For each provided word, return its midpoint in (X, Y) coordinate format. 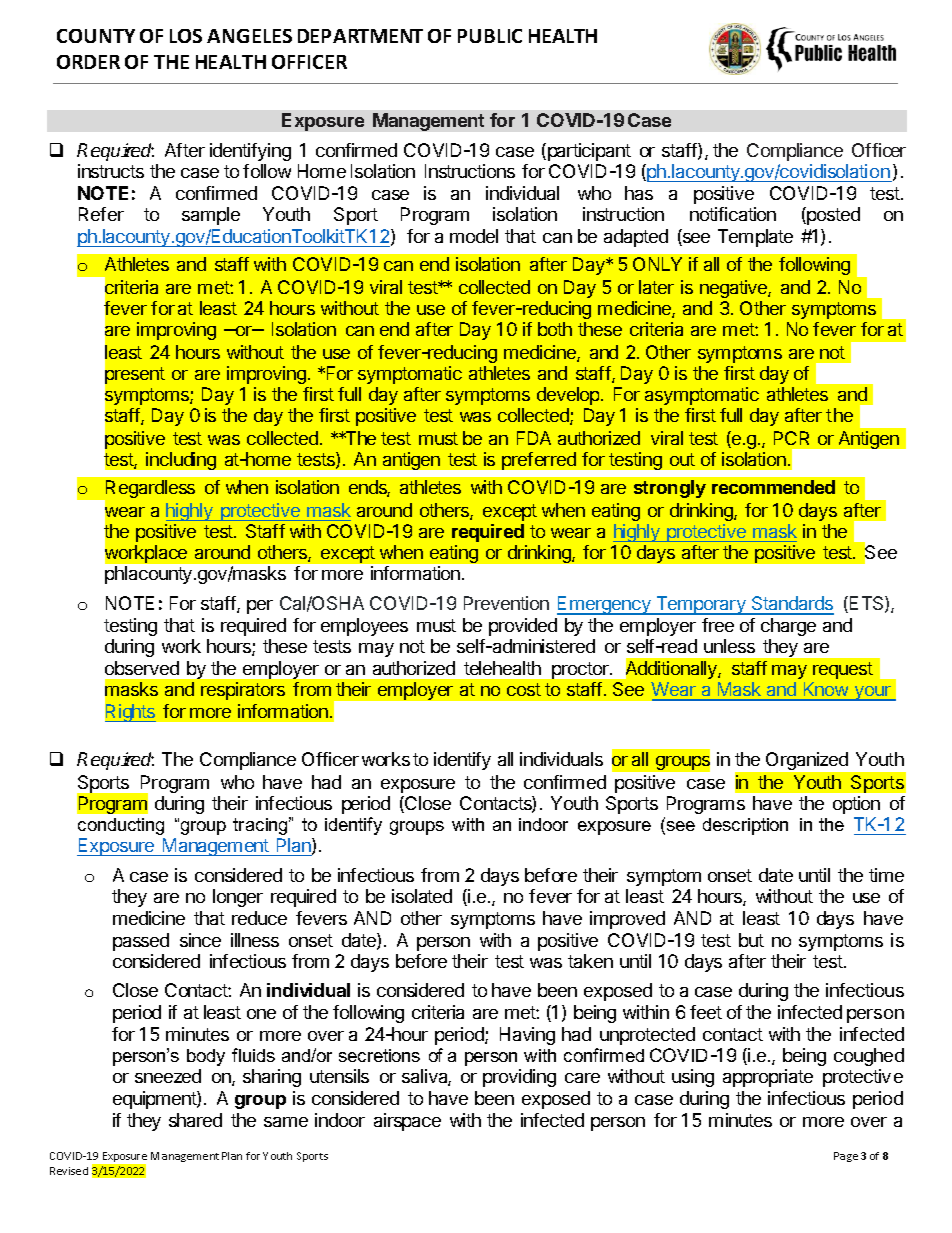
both (555, 329)
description (745, 826)
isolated (422, 896)
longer (238, 898)
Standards (792, 605)
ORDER (88, 62)
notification (733, 214)
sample (211, 216)
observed (142, 668)
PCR (791, 438)
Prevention (506, 603)
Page (846, 1157)
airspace (407, 1122)
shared (195, 1120)
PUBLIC (490, 36)
